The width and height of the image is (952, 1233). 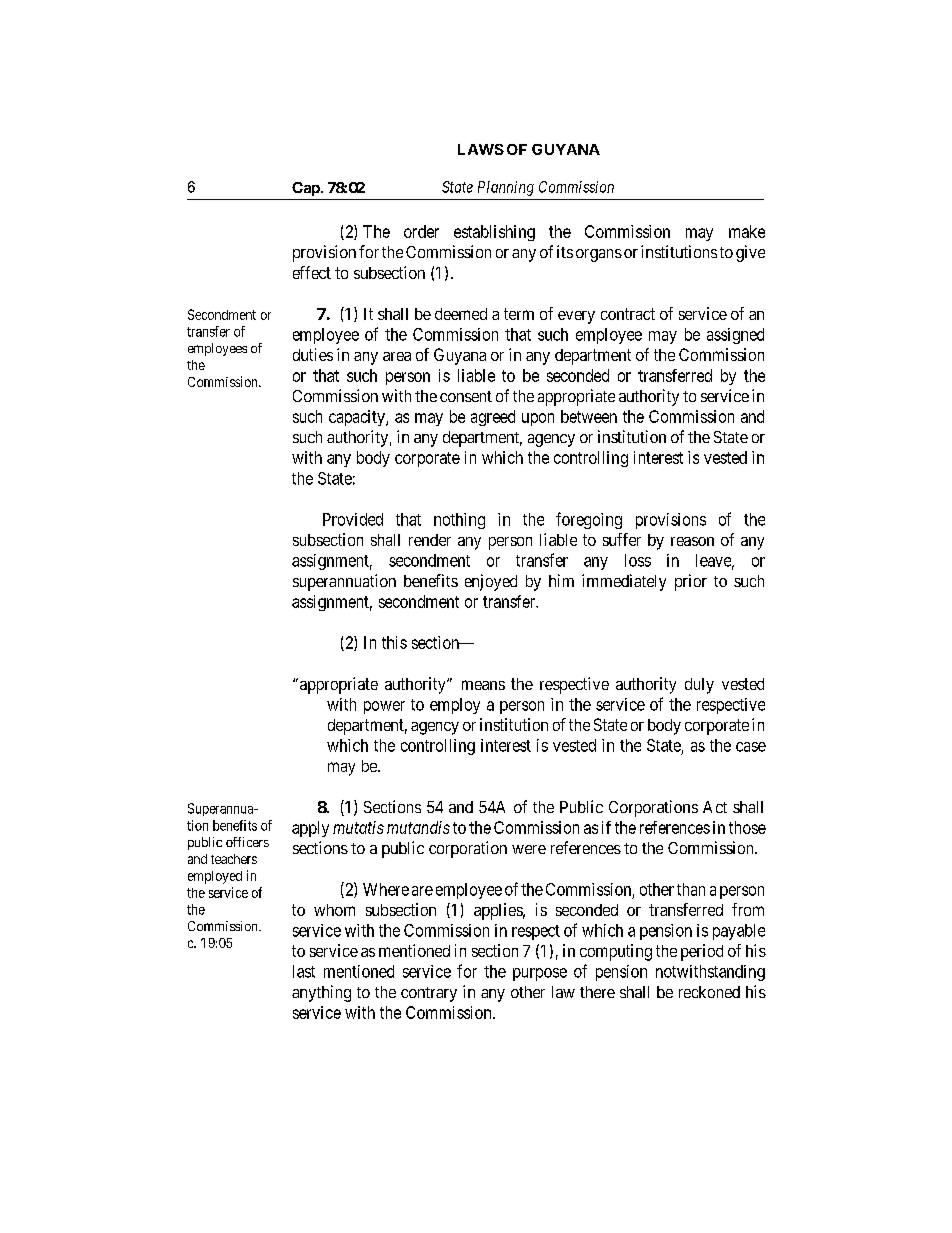 What do you see at coordinates (494, 233) in the image?
I see `establishing` at bounding box center [494, 233].
